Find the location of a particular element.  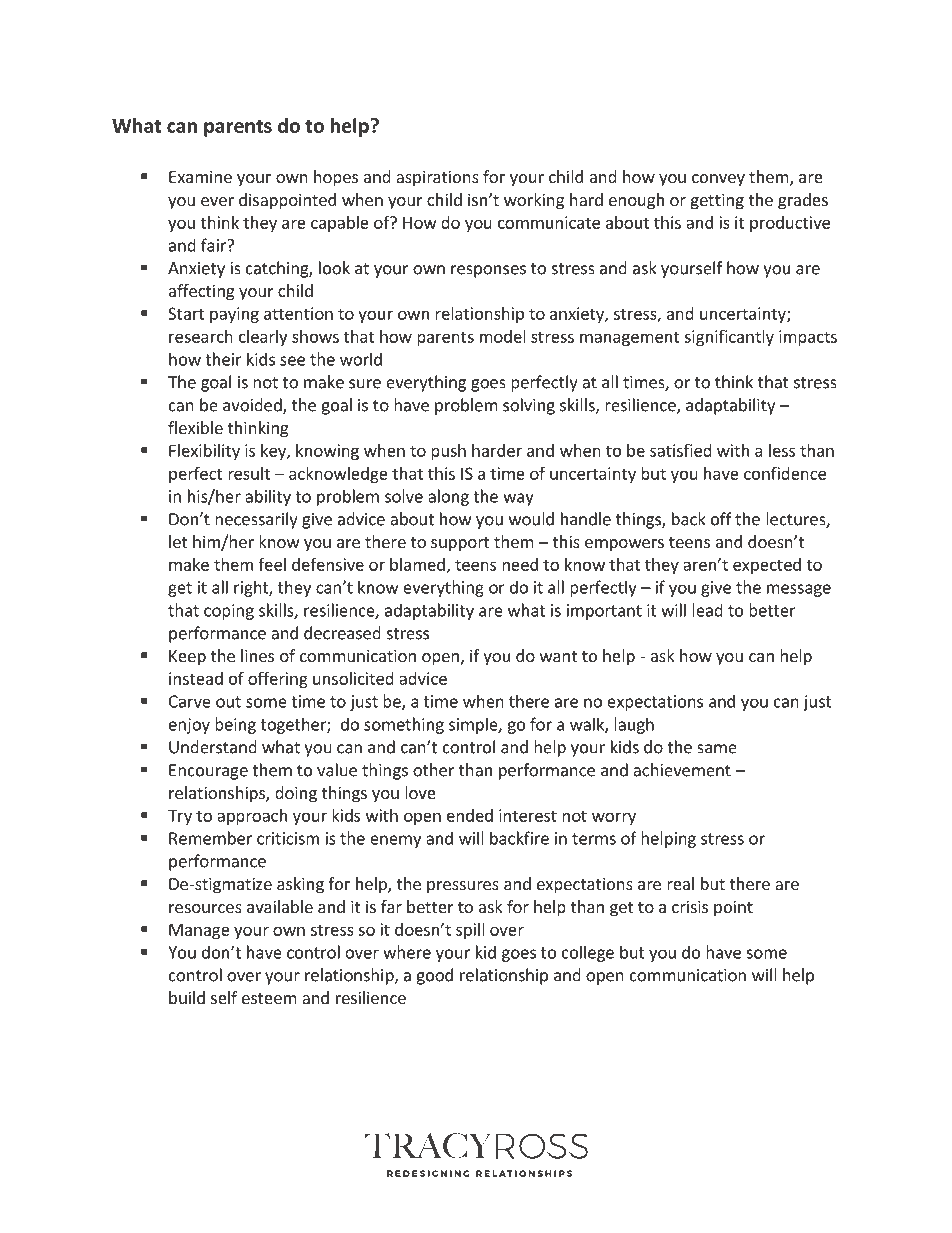

getting is located at coordinates (717, 201).
